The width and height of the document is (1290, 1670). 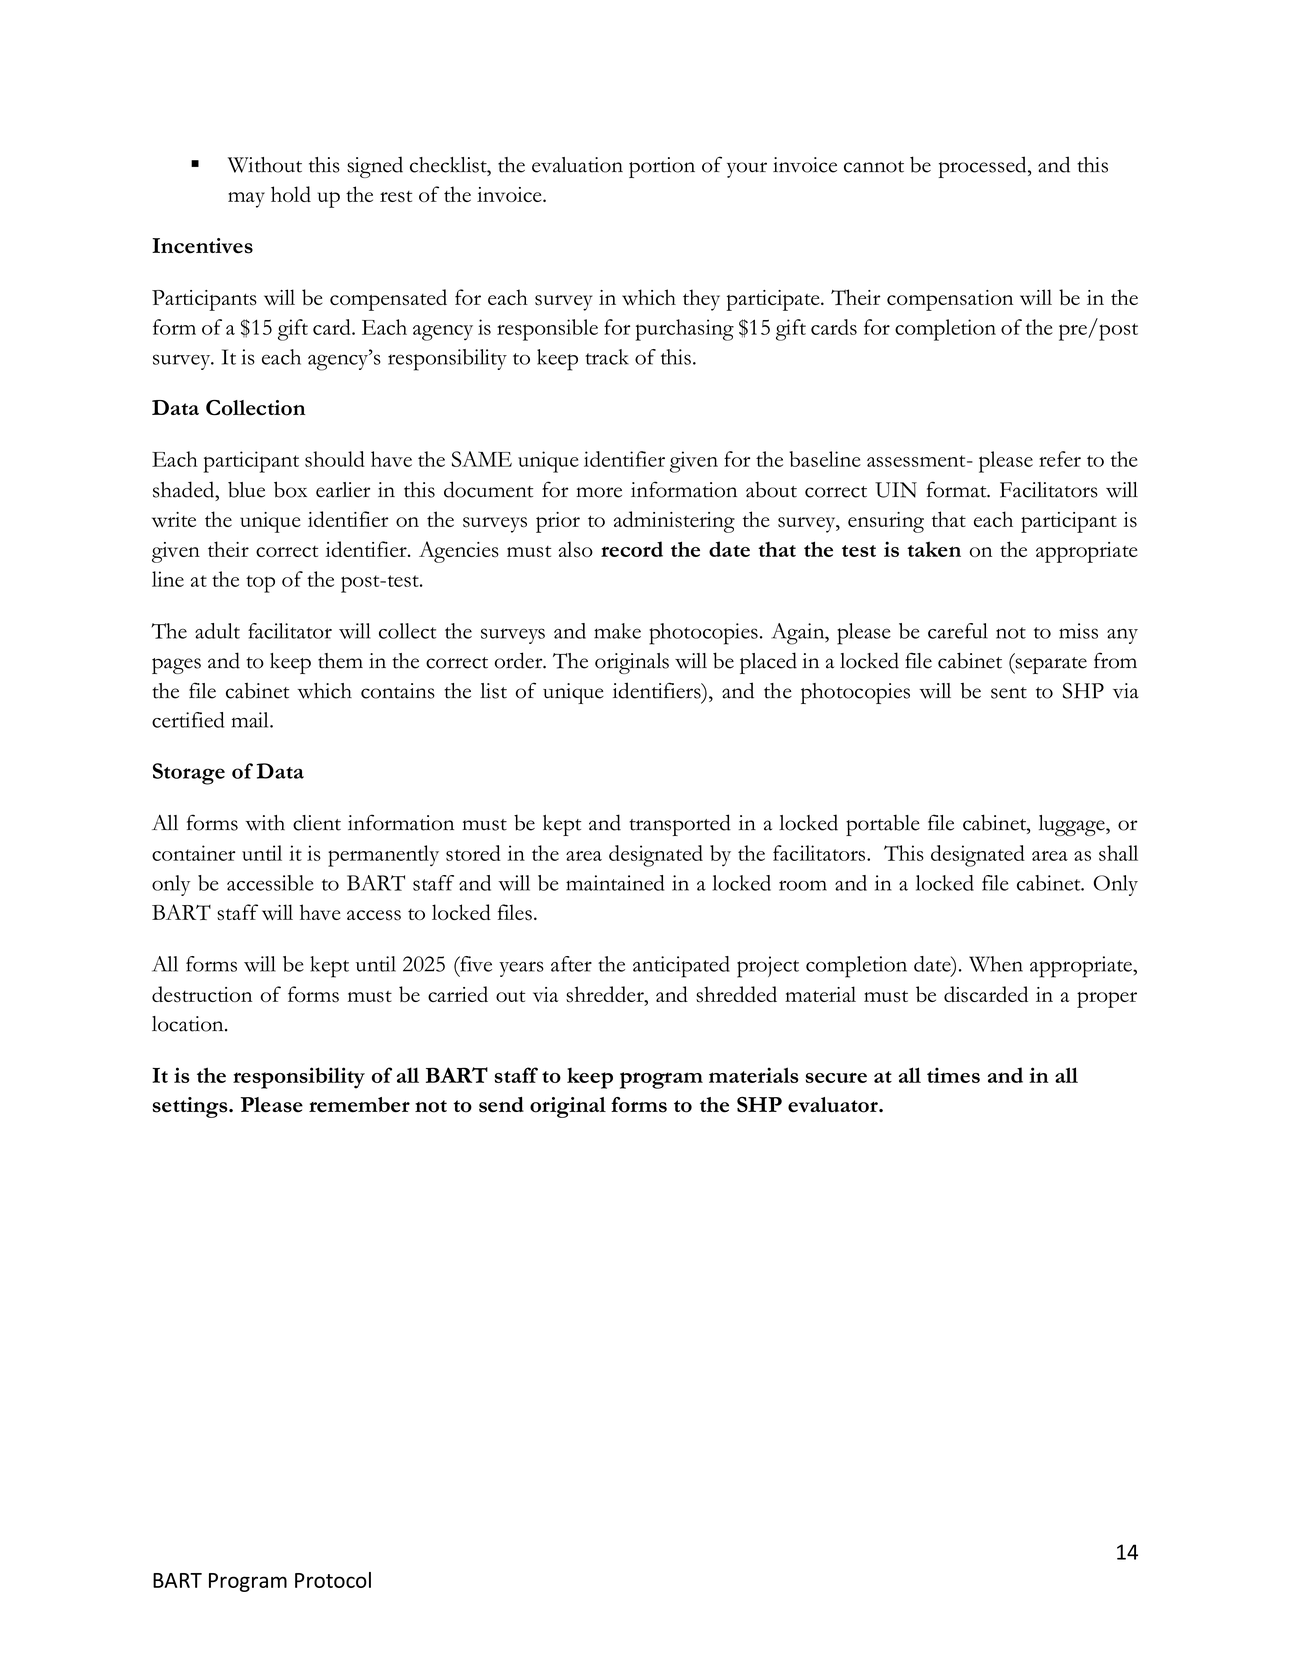 What do you see at coordinates (662, 167) in the document?
I see `portion` at bounding box center [662, 167].
